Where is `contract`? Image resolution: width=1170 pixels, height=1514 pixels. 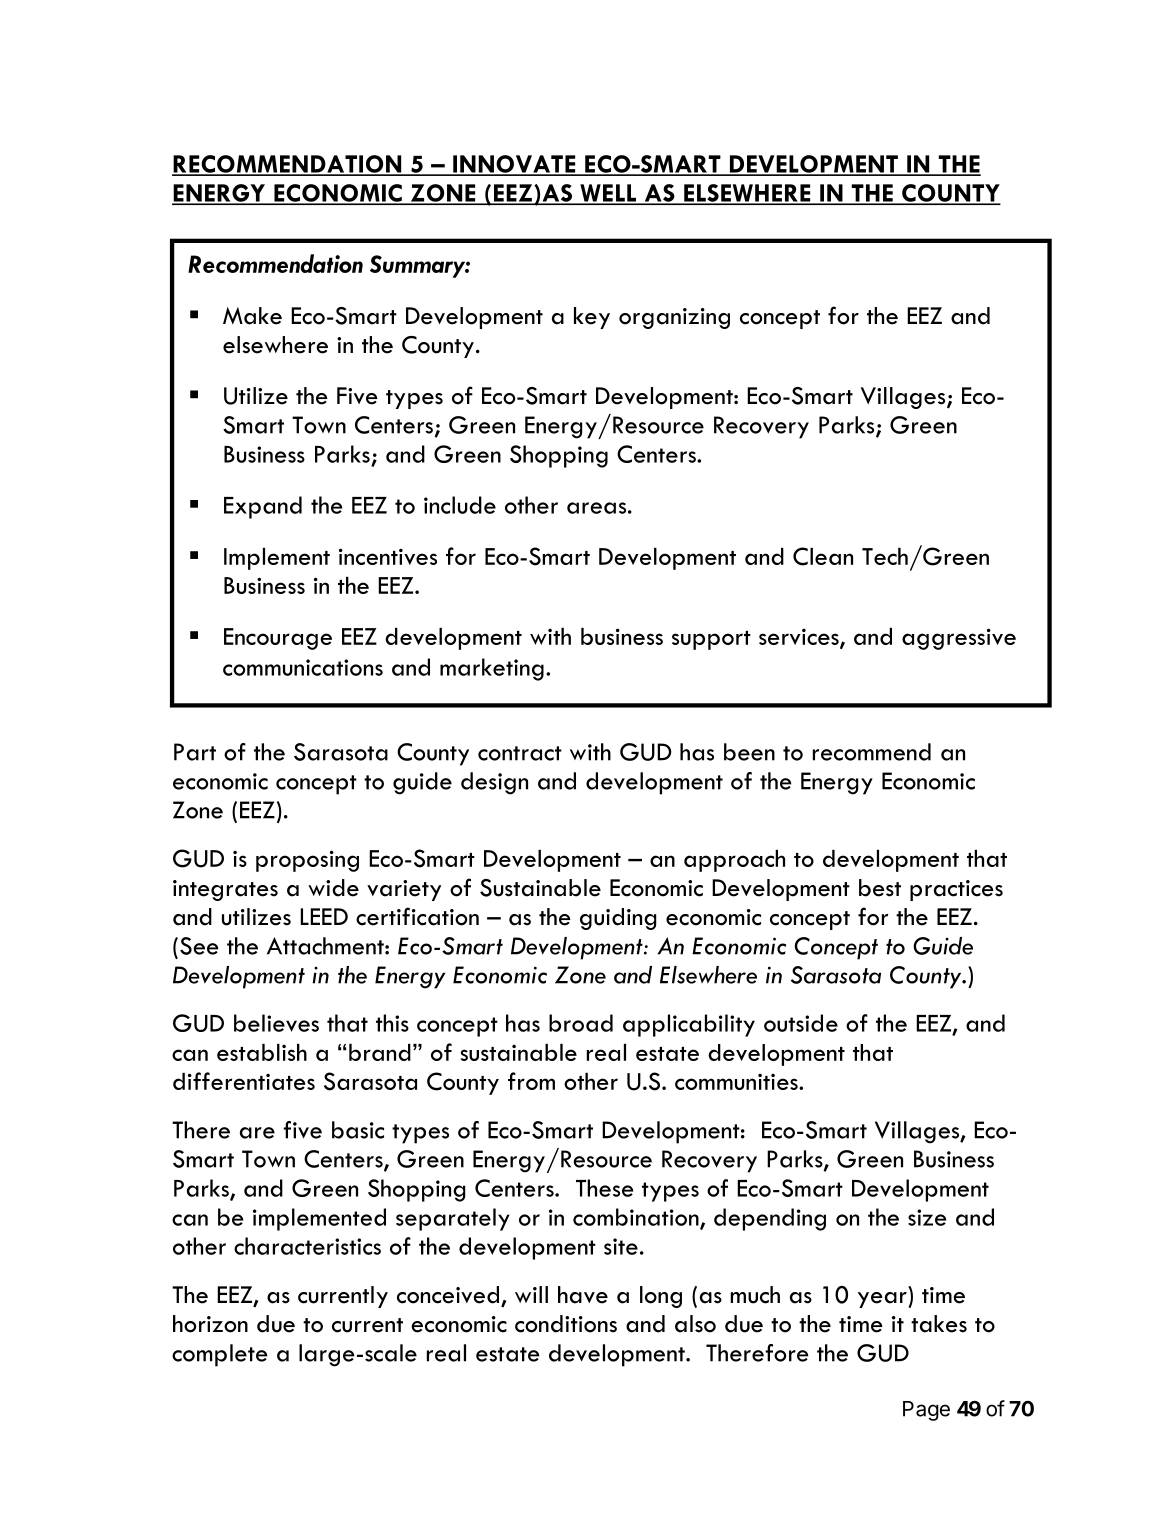
contract is located at coordinates (520, 753).
